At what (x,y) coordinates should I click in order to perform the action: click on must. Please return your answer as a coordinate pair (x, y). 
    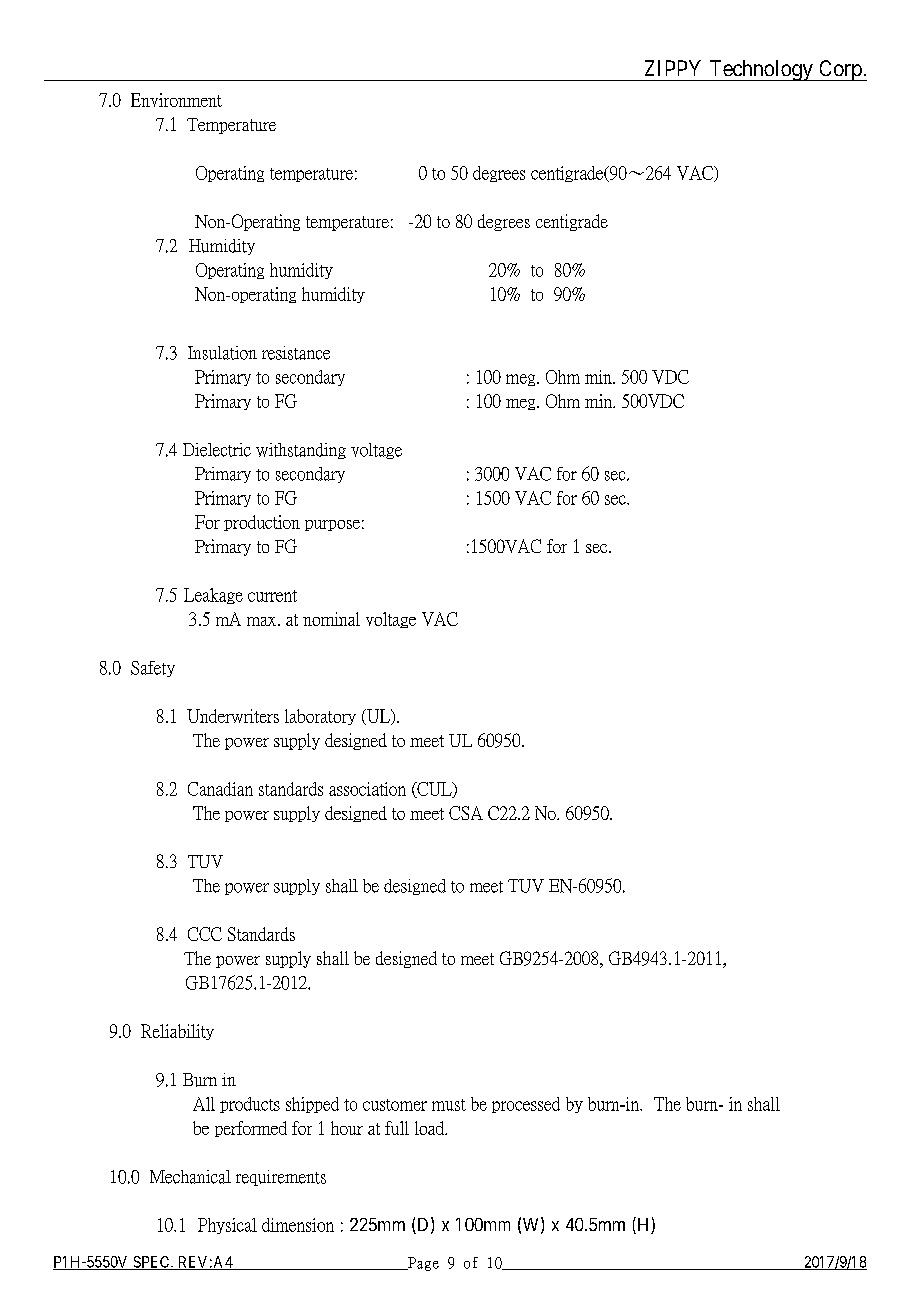
    Looking at the image, I should click on (449, 1105).
